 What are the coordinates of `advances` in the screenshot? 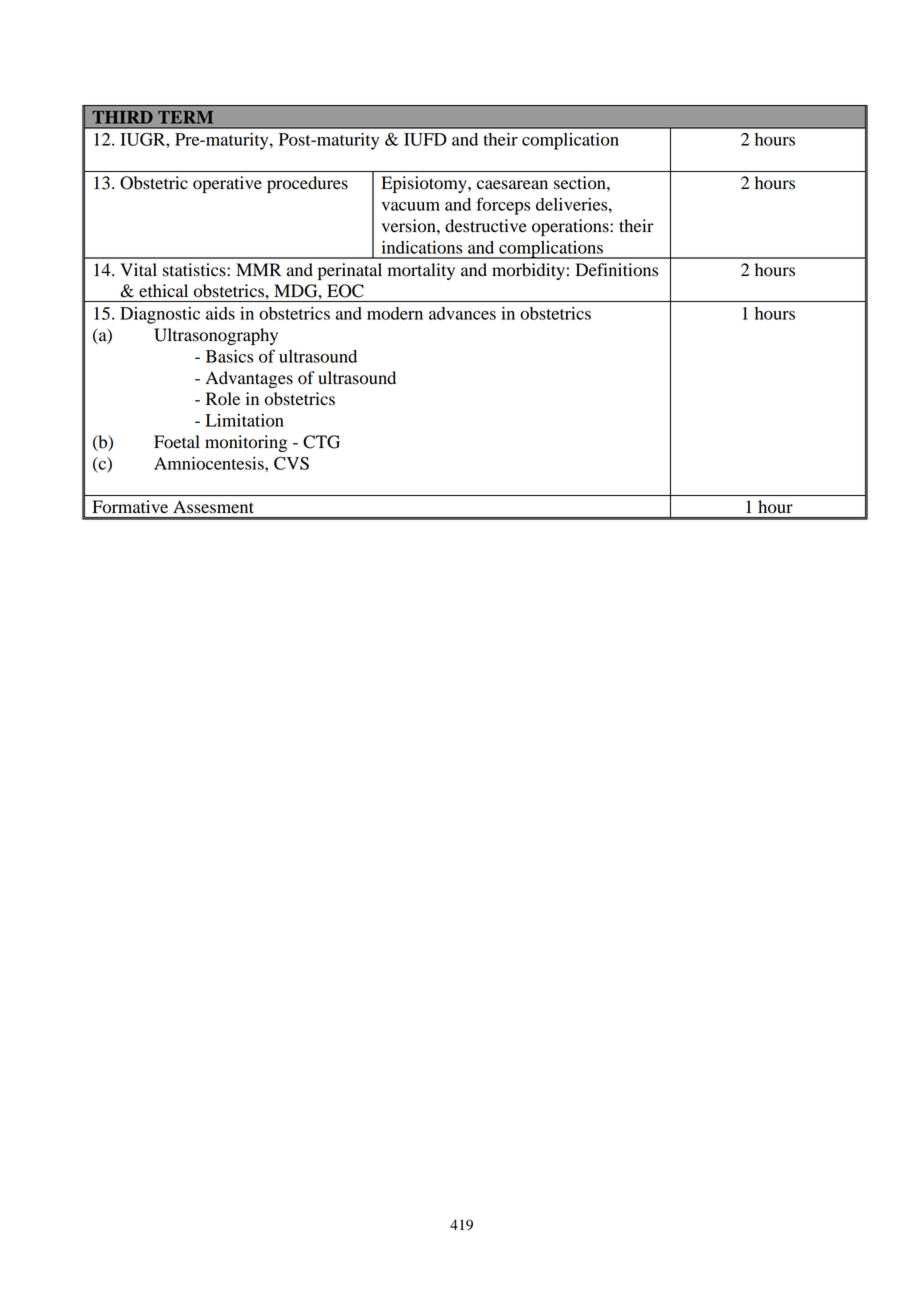 It's located at (462, 313).
